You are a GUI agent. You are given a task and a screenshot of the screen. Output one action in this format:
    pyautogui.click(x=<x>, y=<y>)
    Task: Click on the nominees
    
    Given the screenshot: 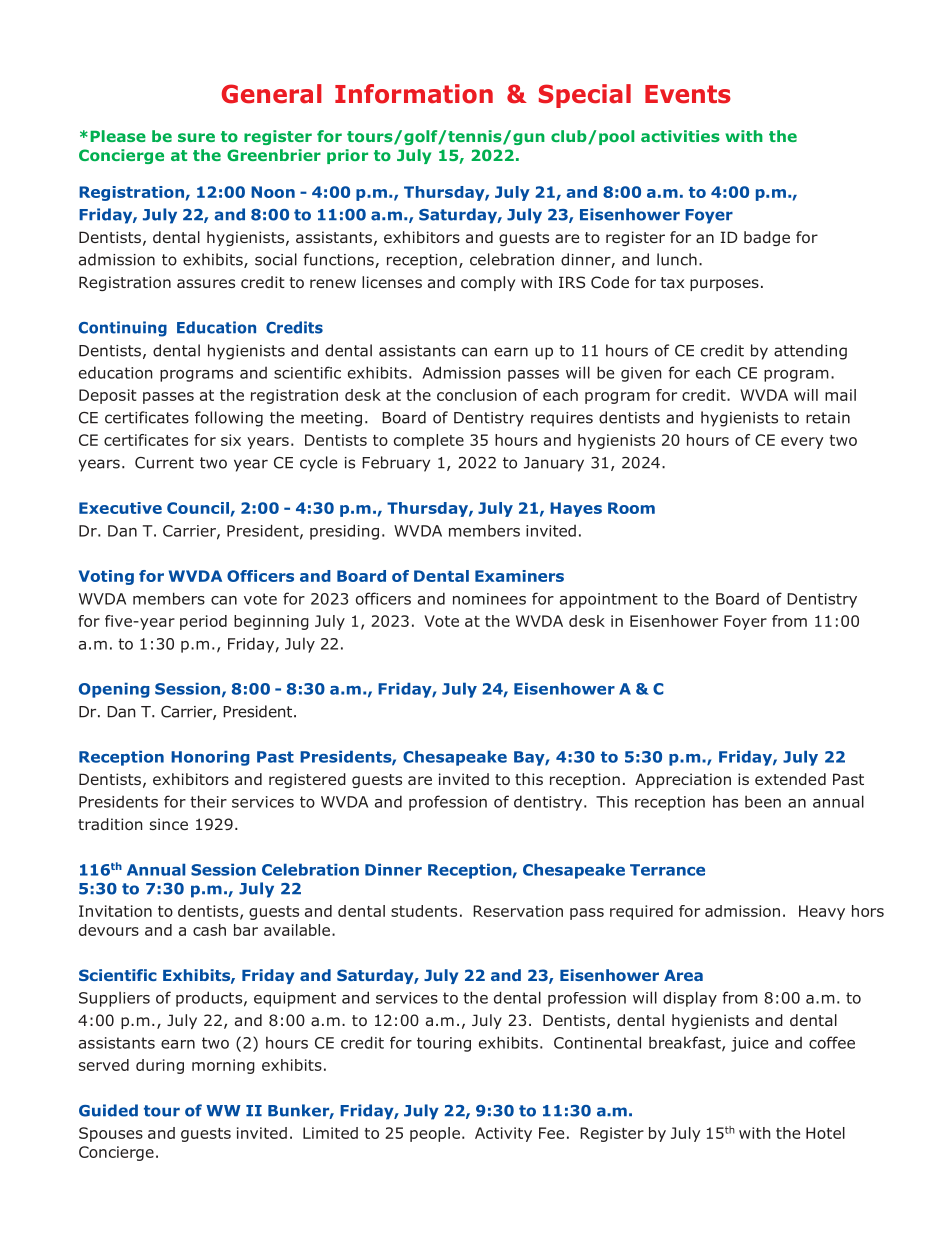 What is the action you would take?
    pyautogui.click(x=489, y=599)
